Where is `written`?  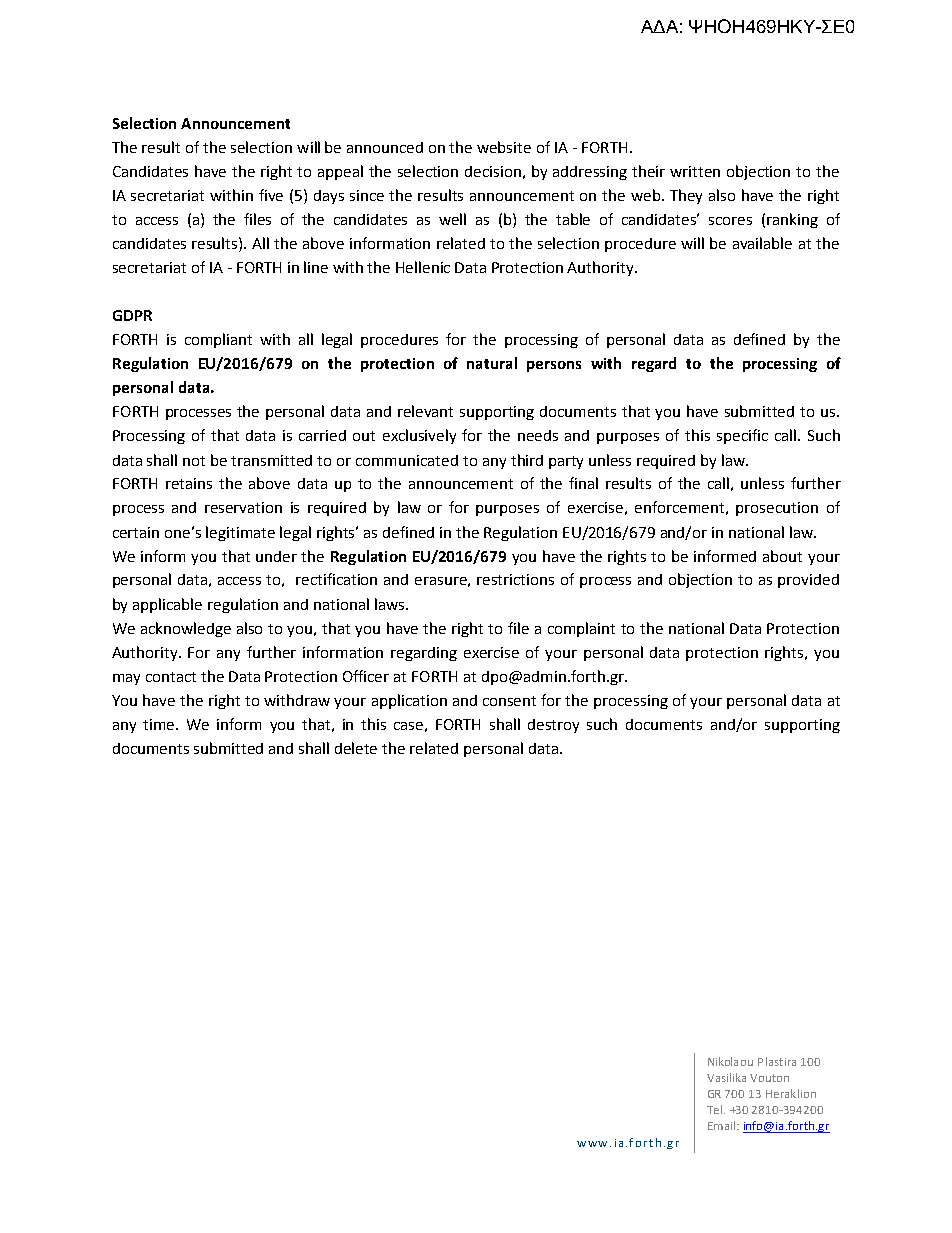
written is located at coordinates (695, 171).
